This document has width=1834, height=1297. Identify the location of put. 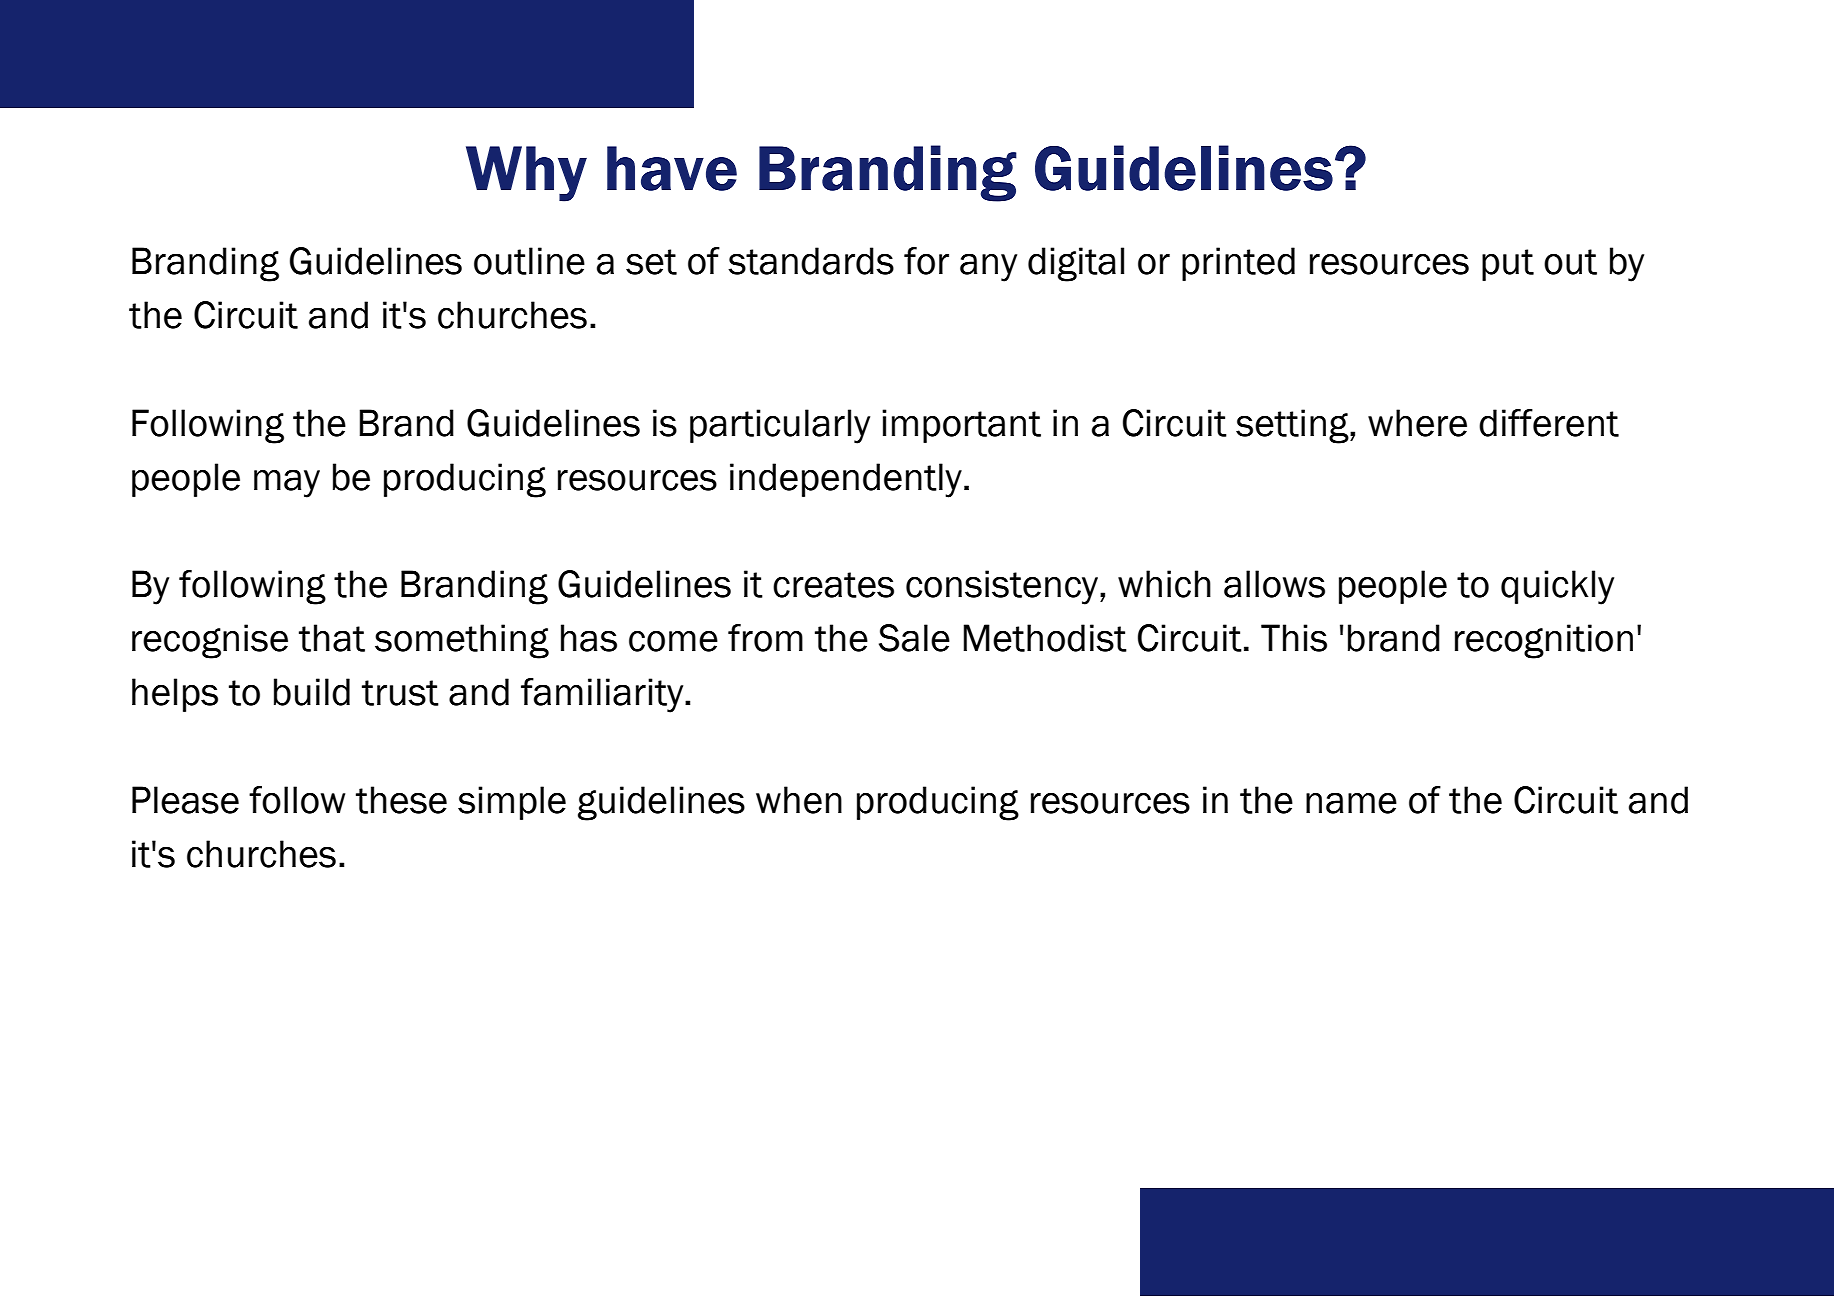
(1508, 265).
